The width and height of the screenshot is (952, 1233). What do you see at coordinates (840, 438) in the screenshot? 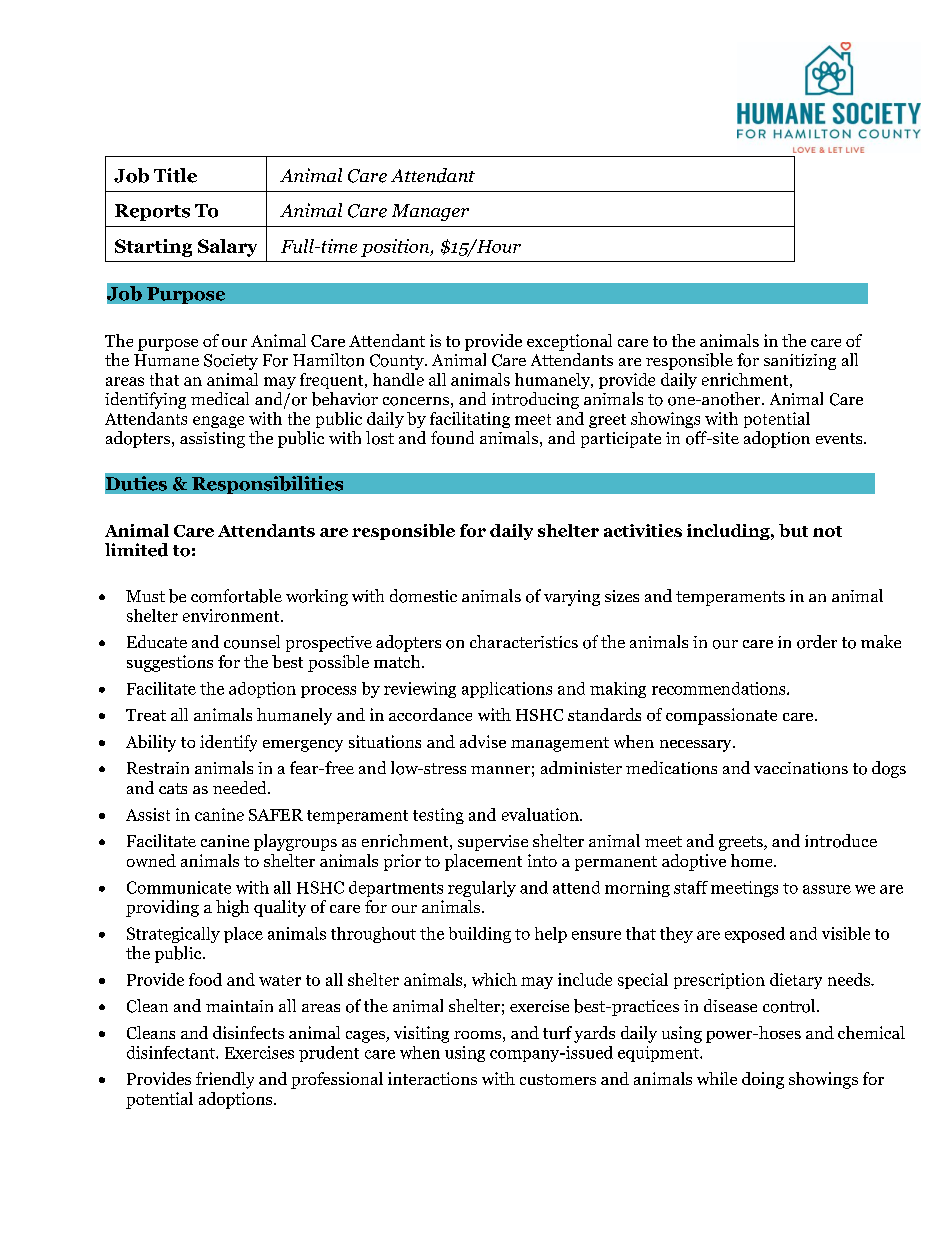
I see `events` at bounding box center [840, 438].
